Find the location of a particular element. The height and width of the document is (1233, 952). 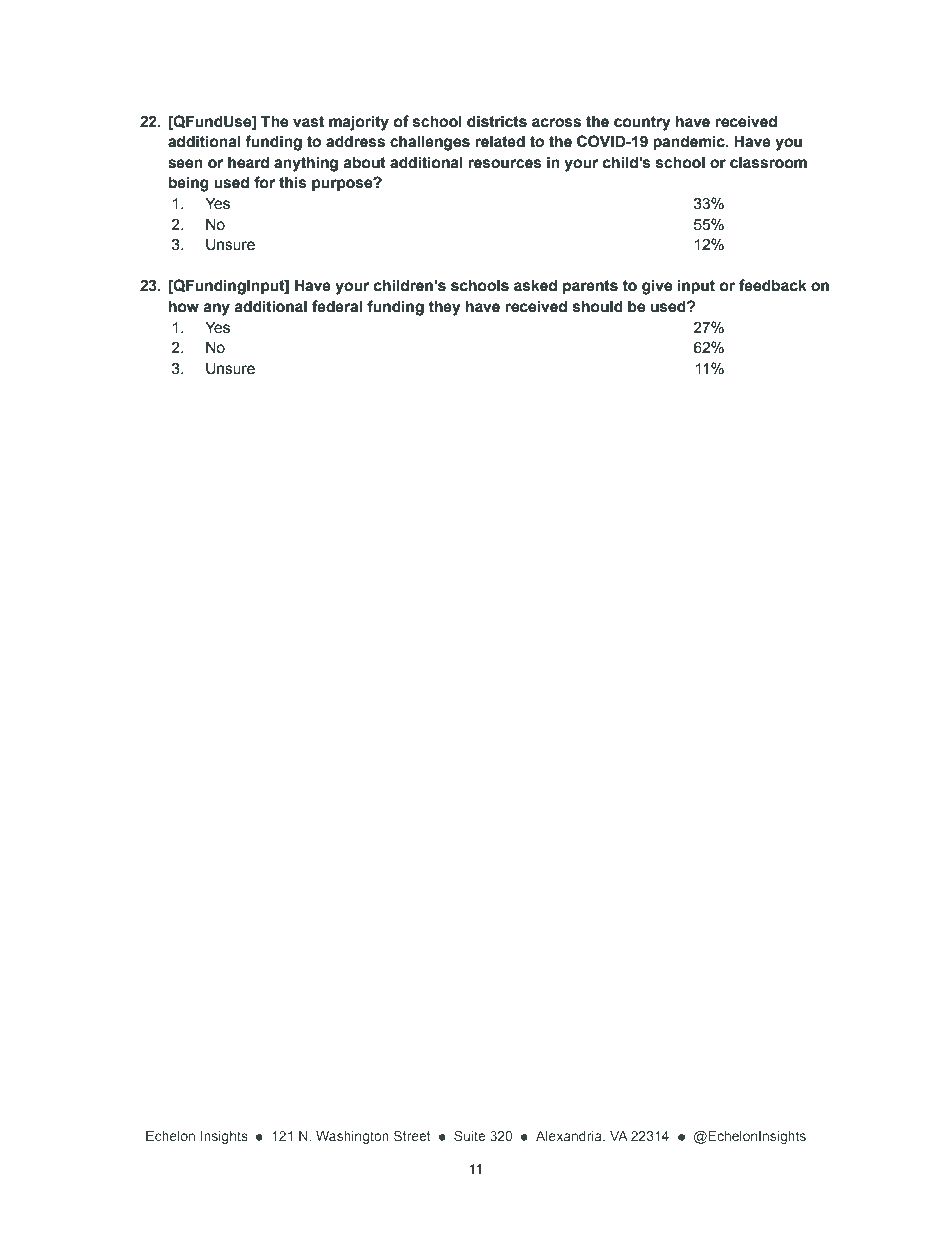

how is located at coordinates (184, 306).
